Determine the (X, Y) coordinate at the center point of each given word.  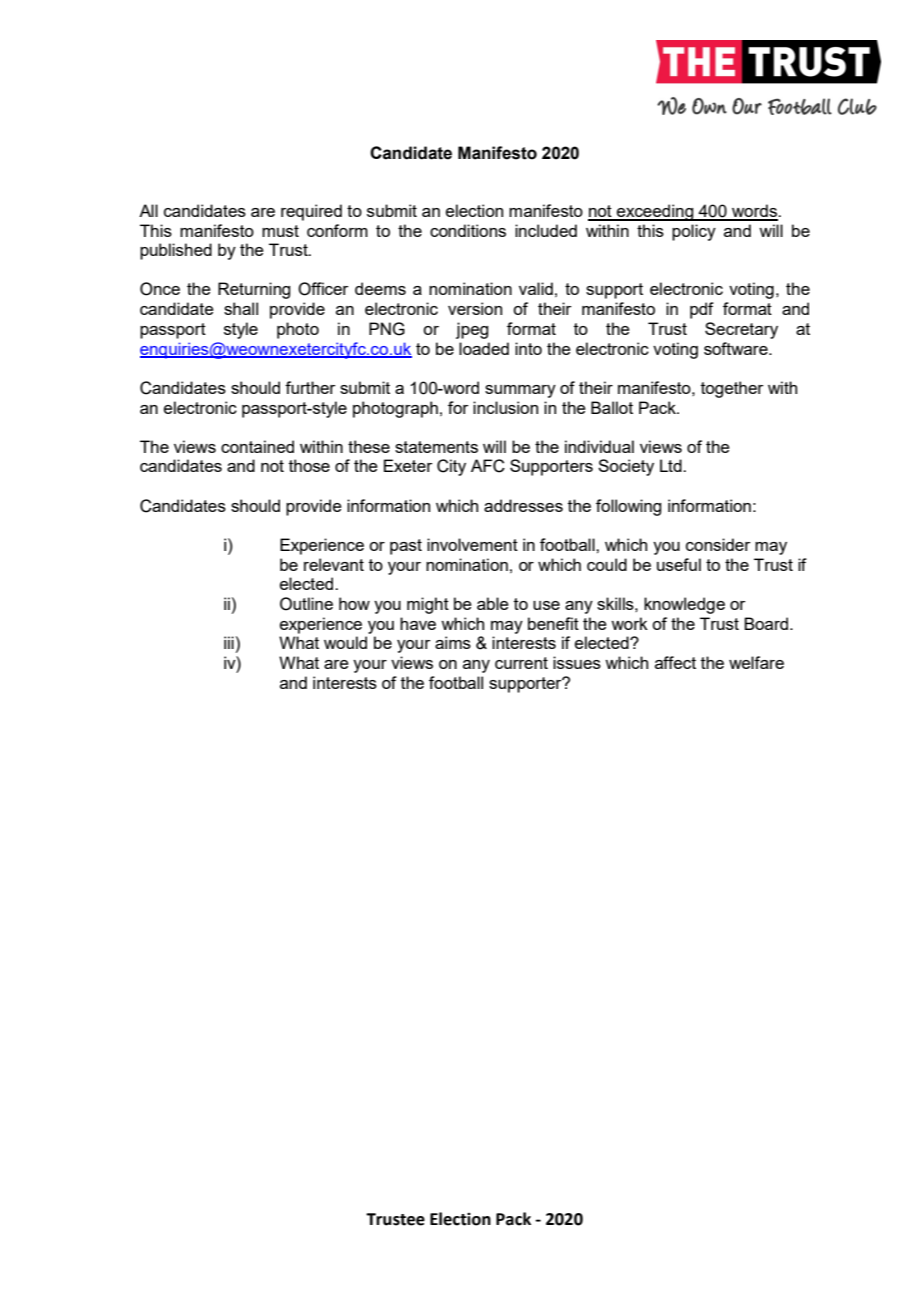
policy (694, 232)
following (628, 507)
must (280, 231)
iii (229, 642)
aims (453, 642)
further (310, 387)
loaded (484, 348)
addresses (523, 505)
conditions (468, 230)
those (309, 465)
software (737, 348)
